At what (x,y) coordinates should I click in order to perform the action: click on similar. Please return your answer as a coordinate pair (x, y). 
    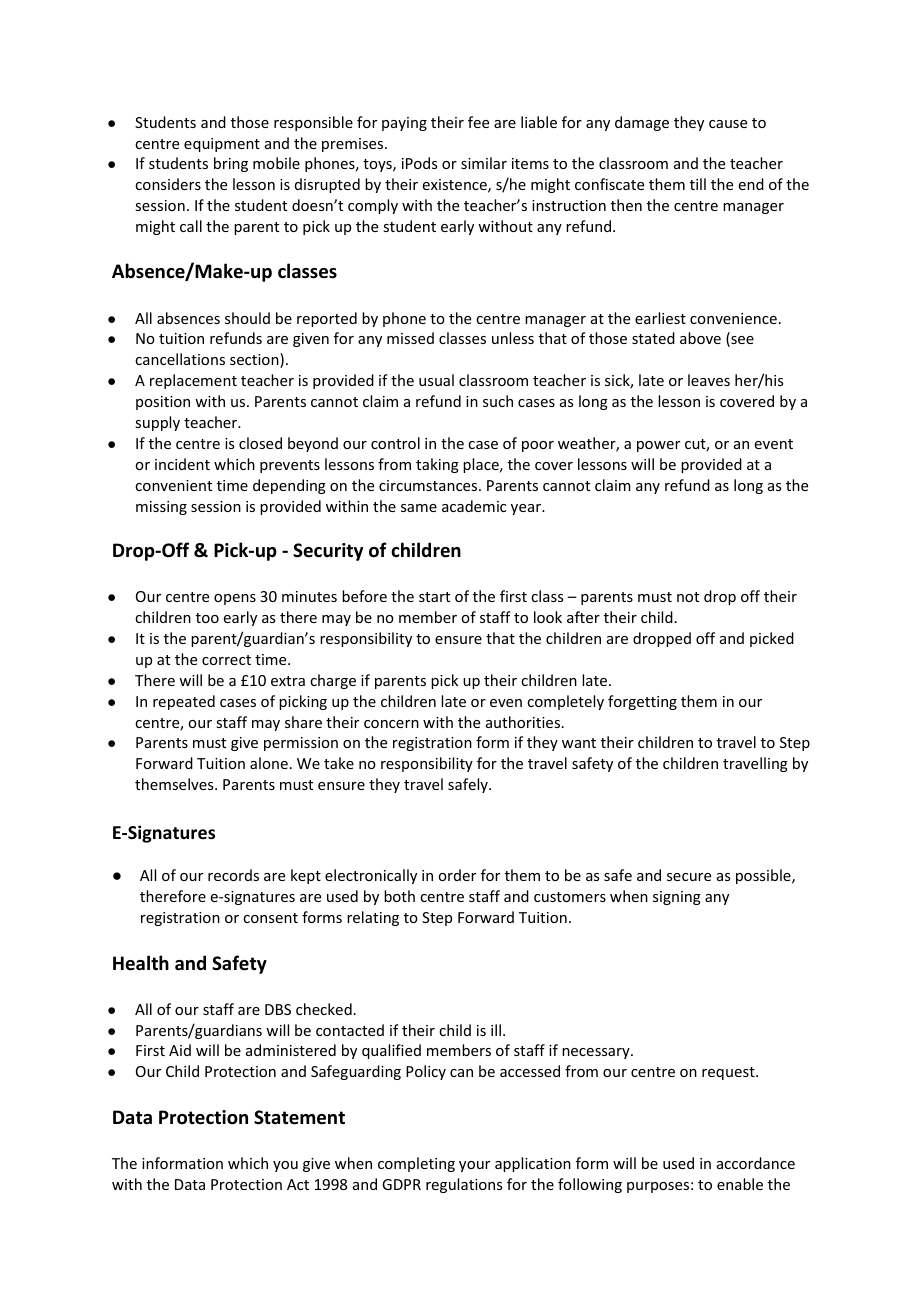
    Looking at the image, I should click on (484, 163).
